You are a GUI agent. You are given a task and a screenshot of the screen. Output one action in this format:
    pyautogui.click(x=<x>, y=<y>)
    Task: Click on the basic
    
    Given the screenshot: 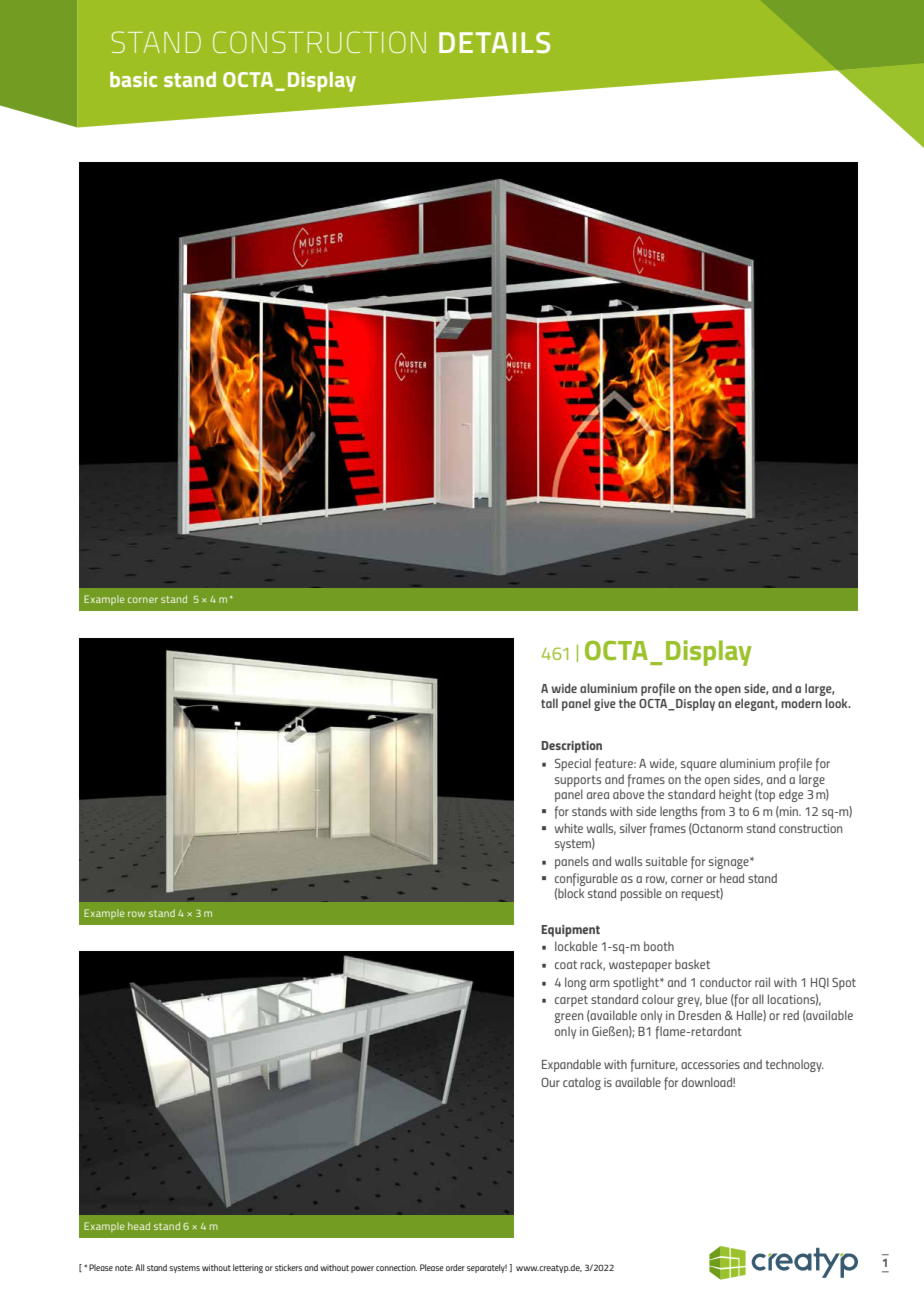 What is the action you would take?
    pyautogui.click(x=133, y=79)
